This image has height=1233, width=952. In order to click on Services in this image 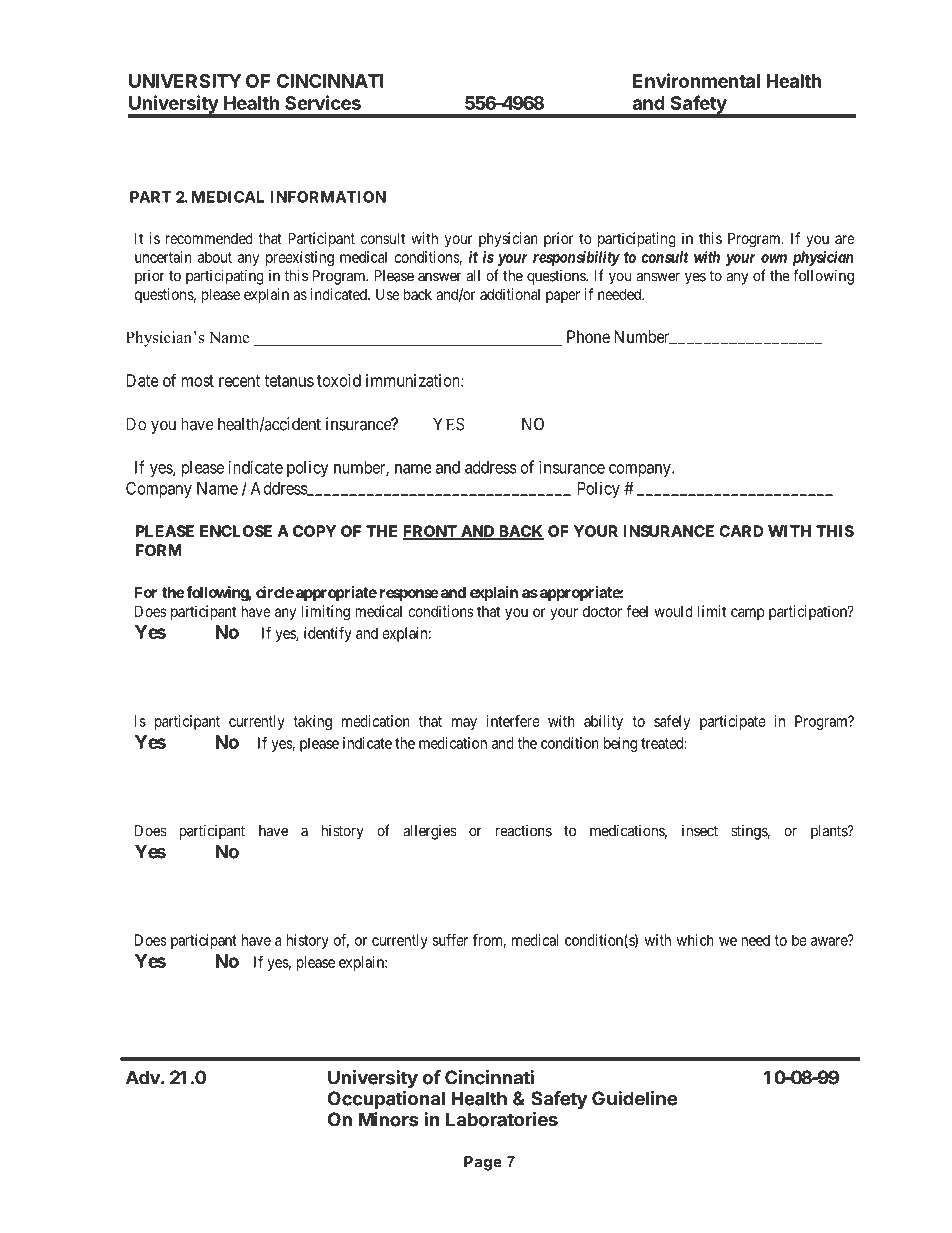, I will do `click(323, 102)`.
